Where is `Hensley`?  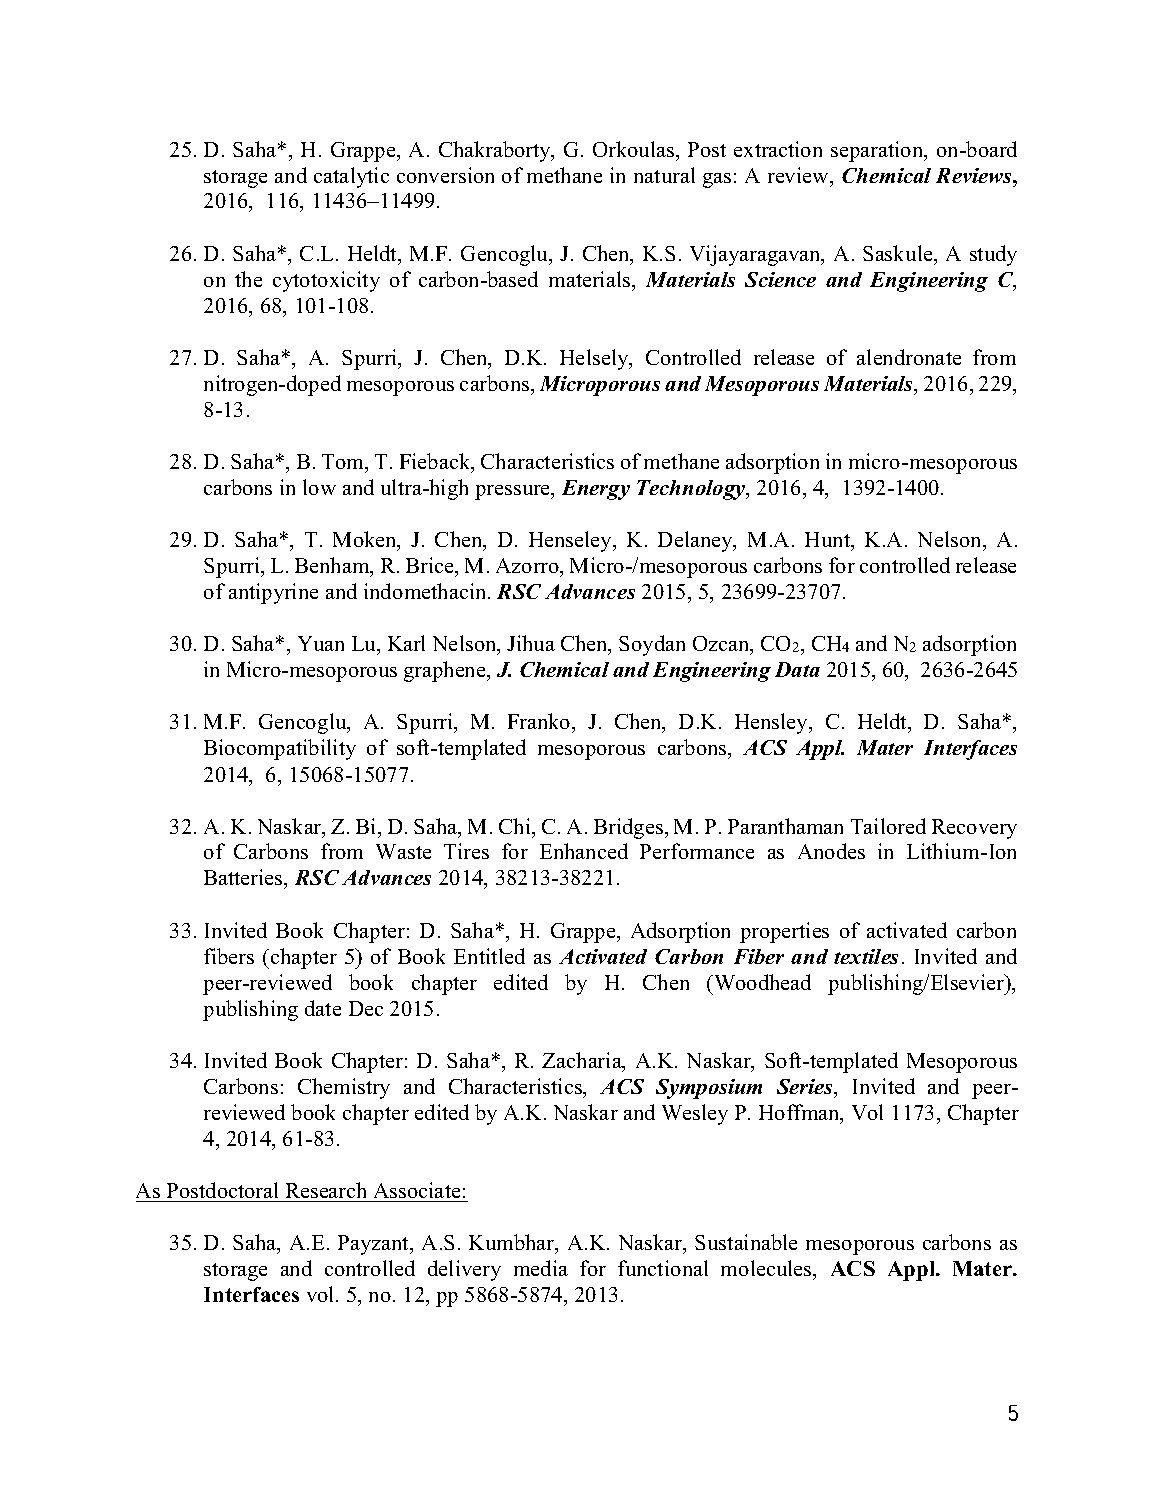 Hensley is located at coordinates (772, 723).
